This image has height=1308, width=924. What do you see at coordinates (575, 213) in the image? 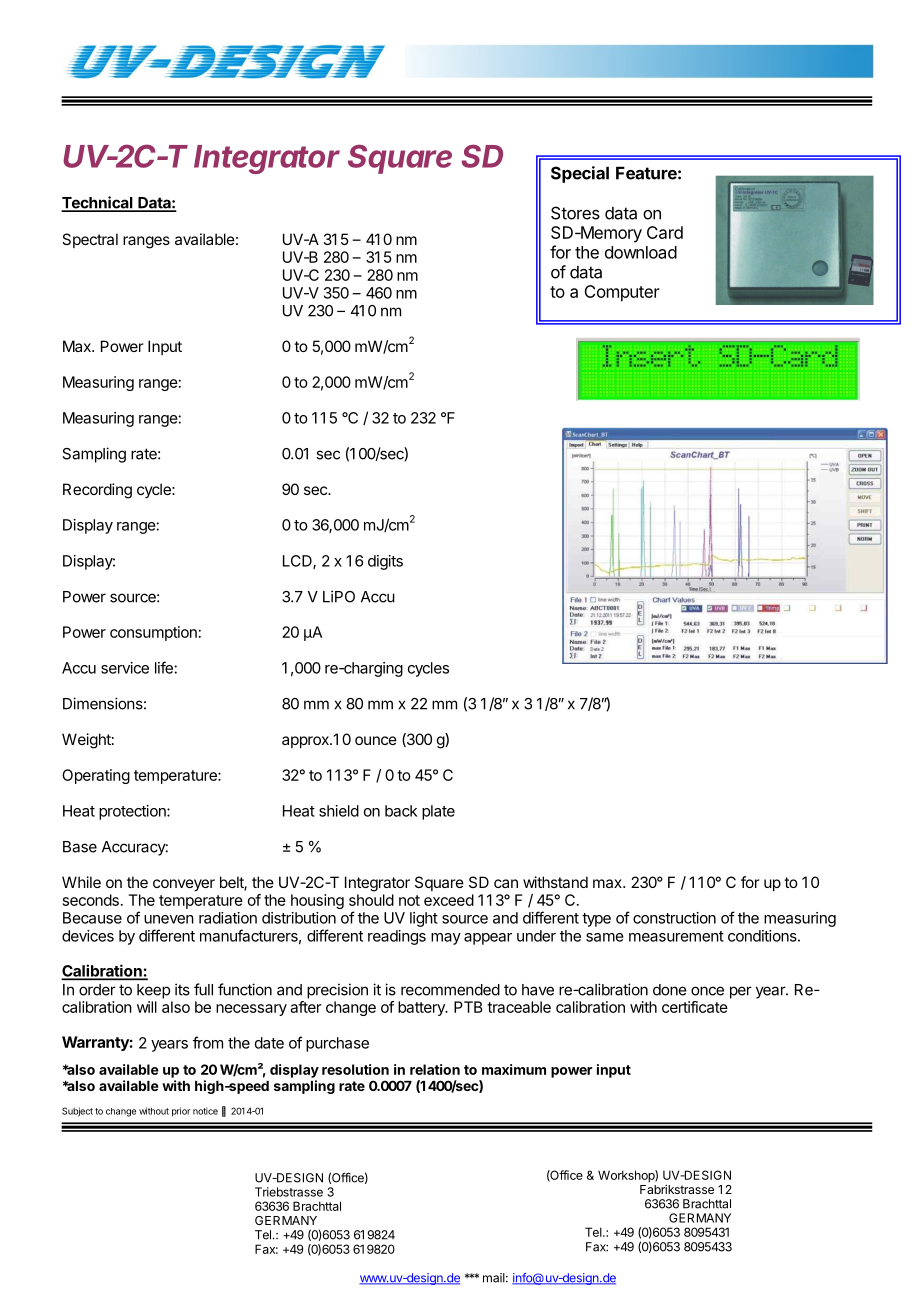
I see `Stores` at bounding box center [575, 213].
